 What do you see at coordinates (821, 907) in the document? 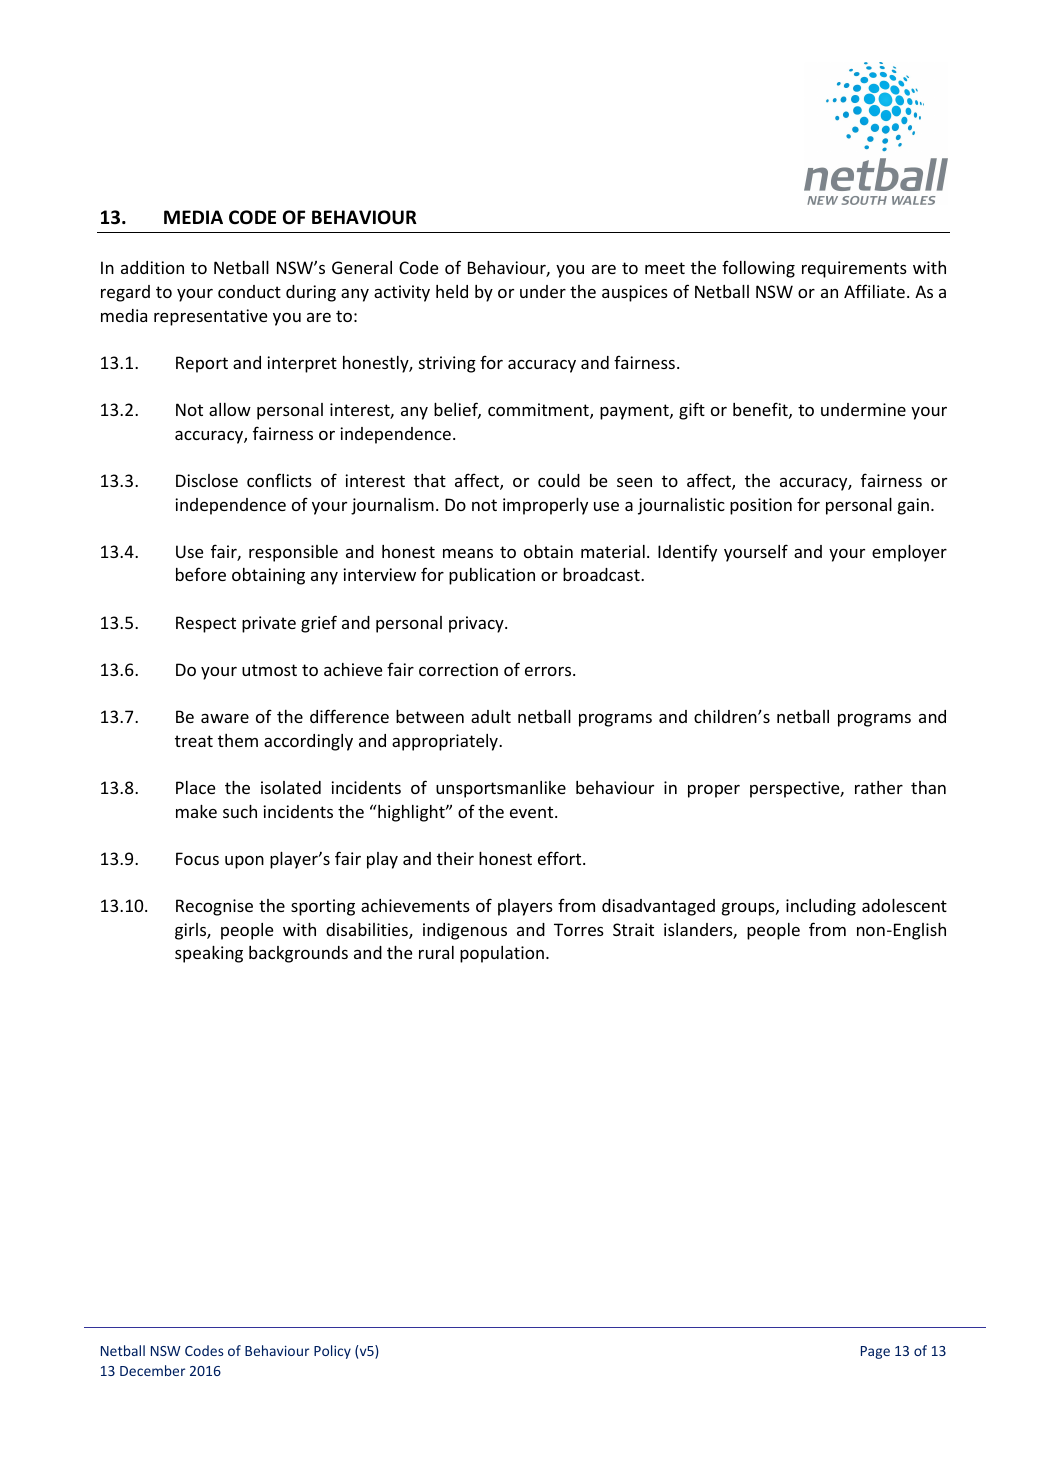
I see `including` at bounding box center [821, 907].
